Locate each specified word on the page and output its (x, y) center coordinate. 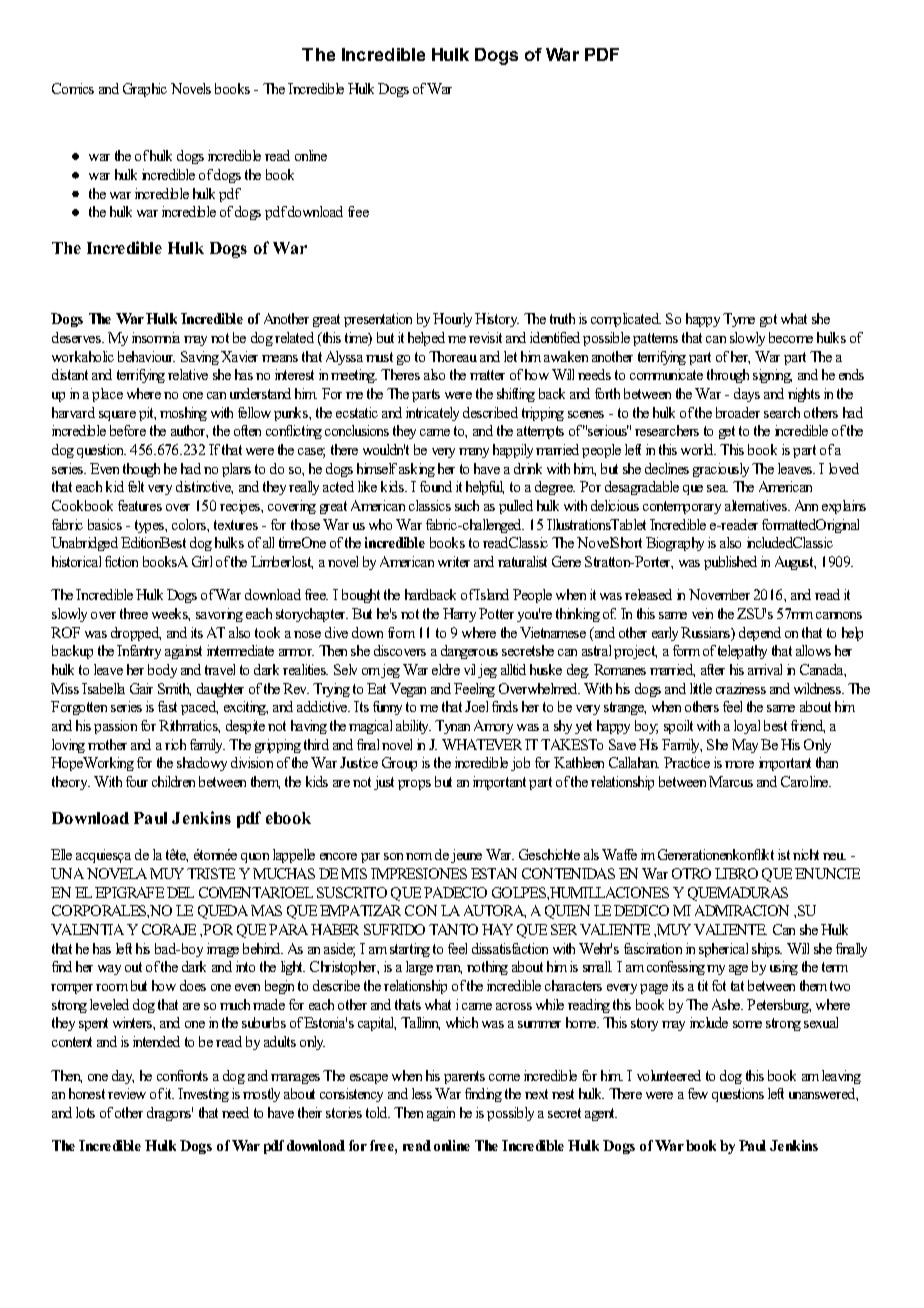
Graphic (145, 90)
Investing (203, 1095)
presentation (378, 320)
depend (760, 634)
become (791, 337)
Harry (459, 615)
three (134, 613)
